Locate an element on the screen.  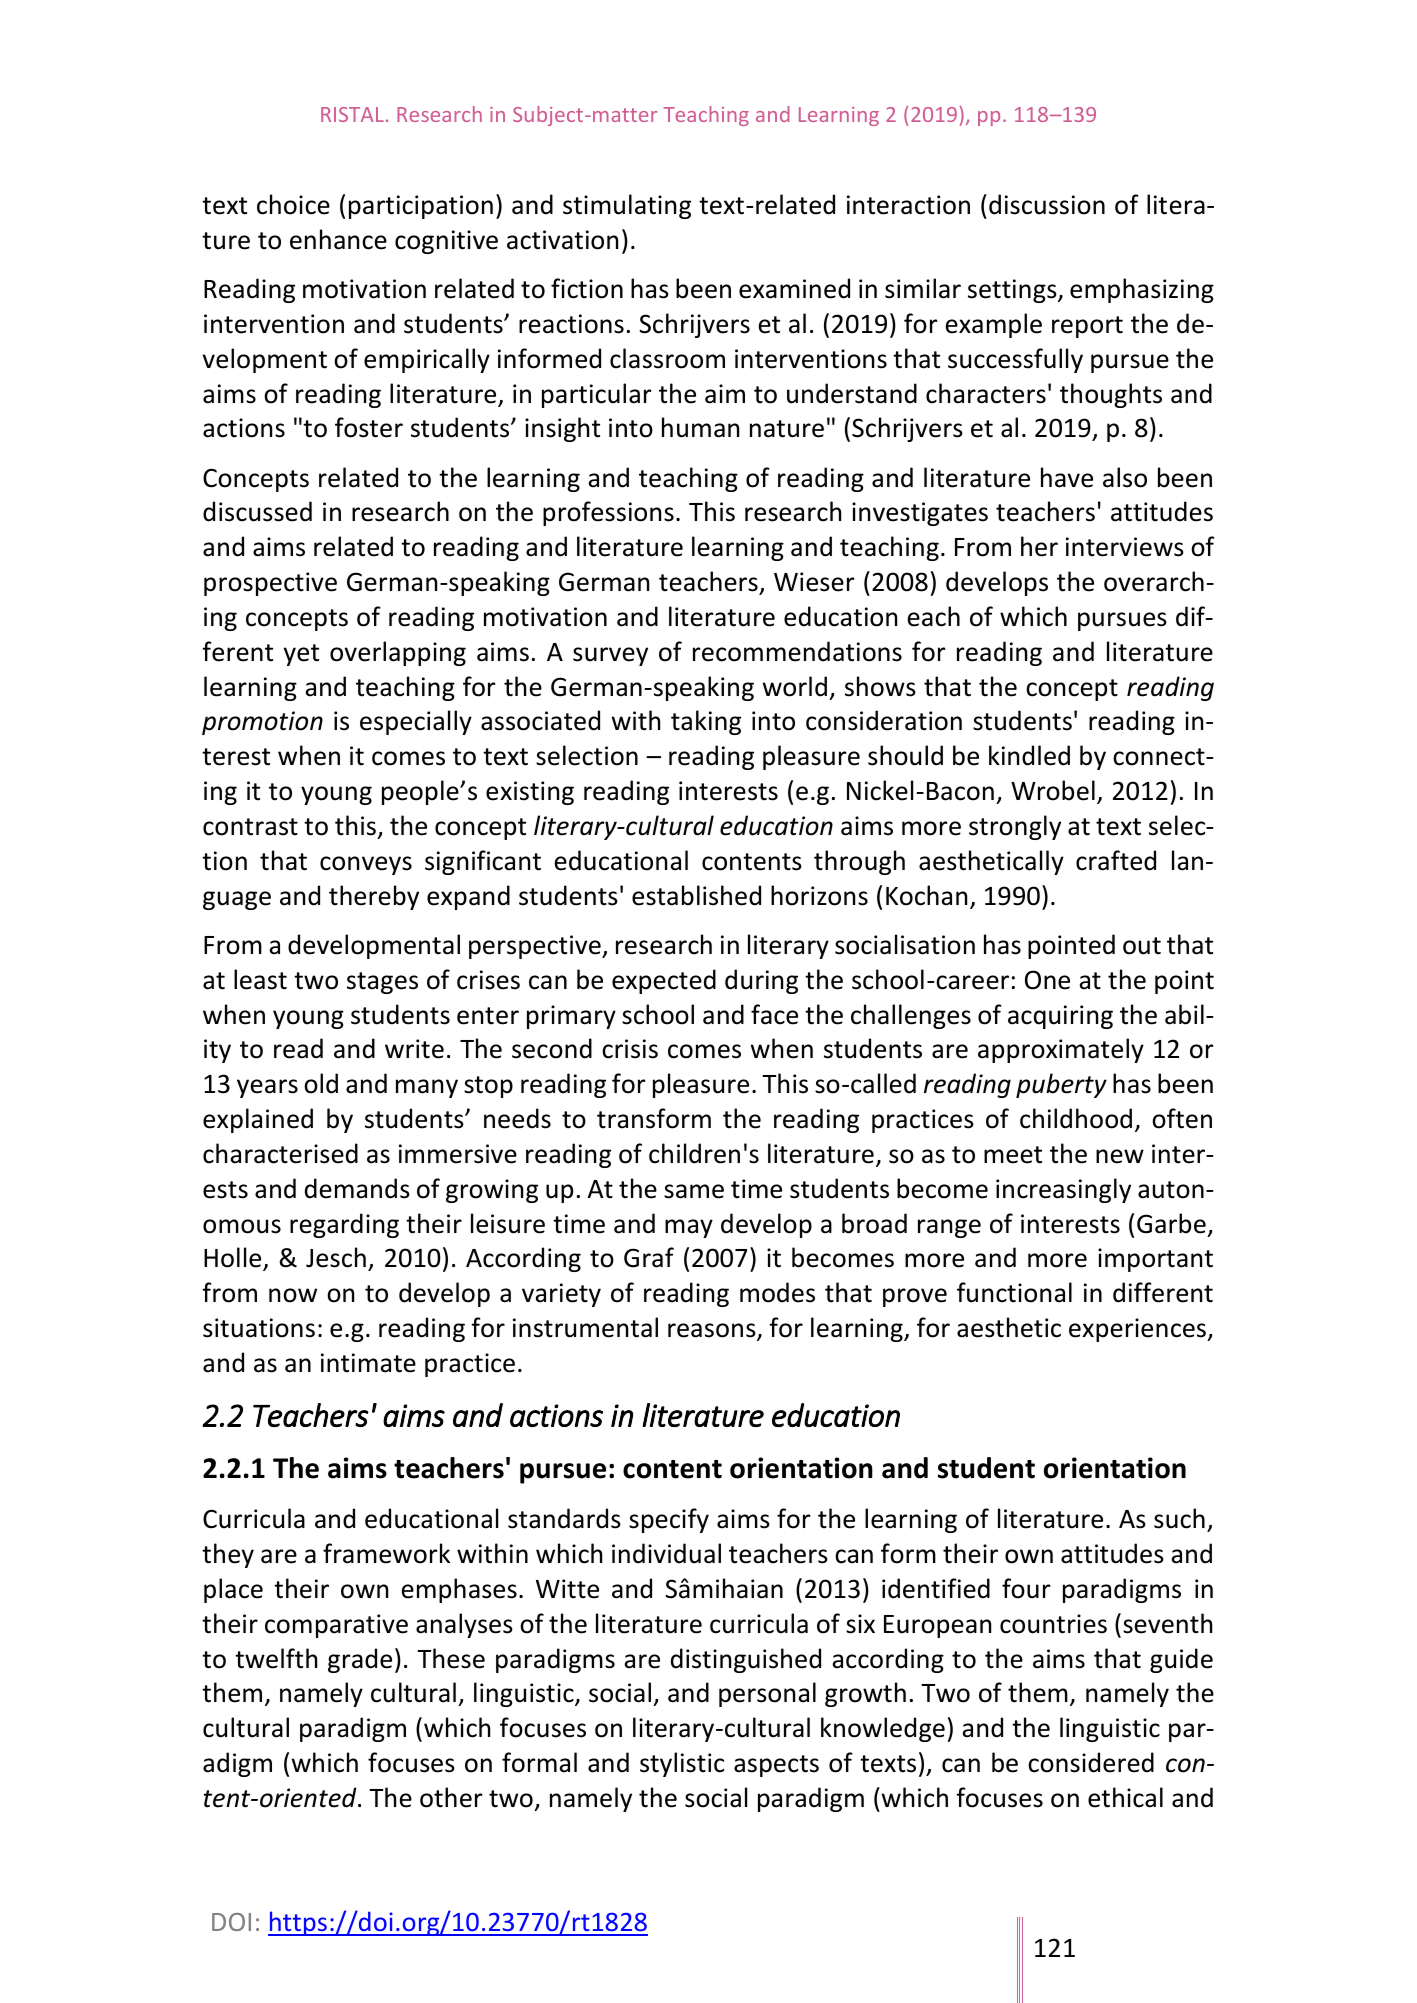
stimulating is located at coordinates (627, 206).
